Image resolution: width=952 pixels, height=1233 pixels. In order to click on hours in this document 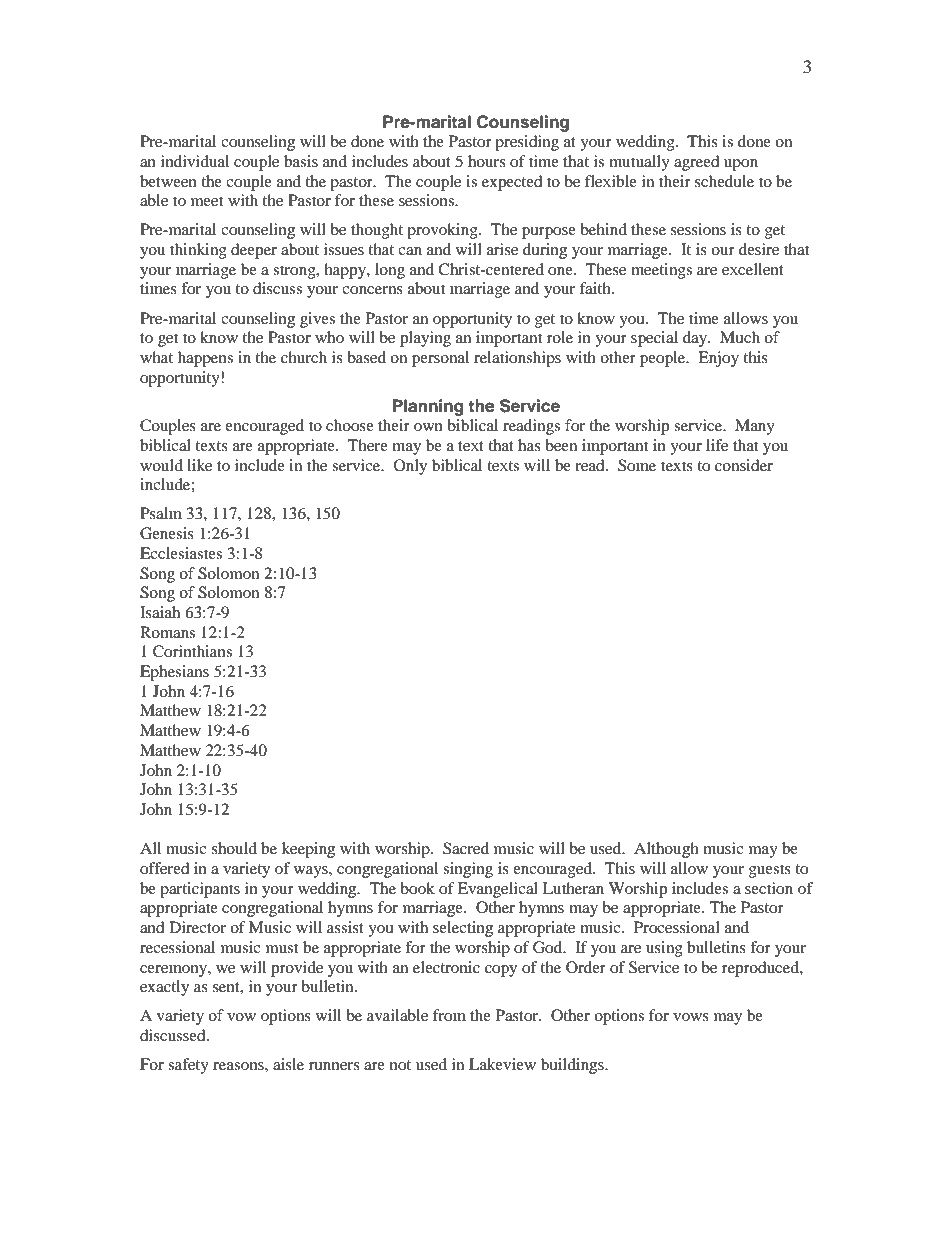, I will do `click(487, 161)`.
